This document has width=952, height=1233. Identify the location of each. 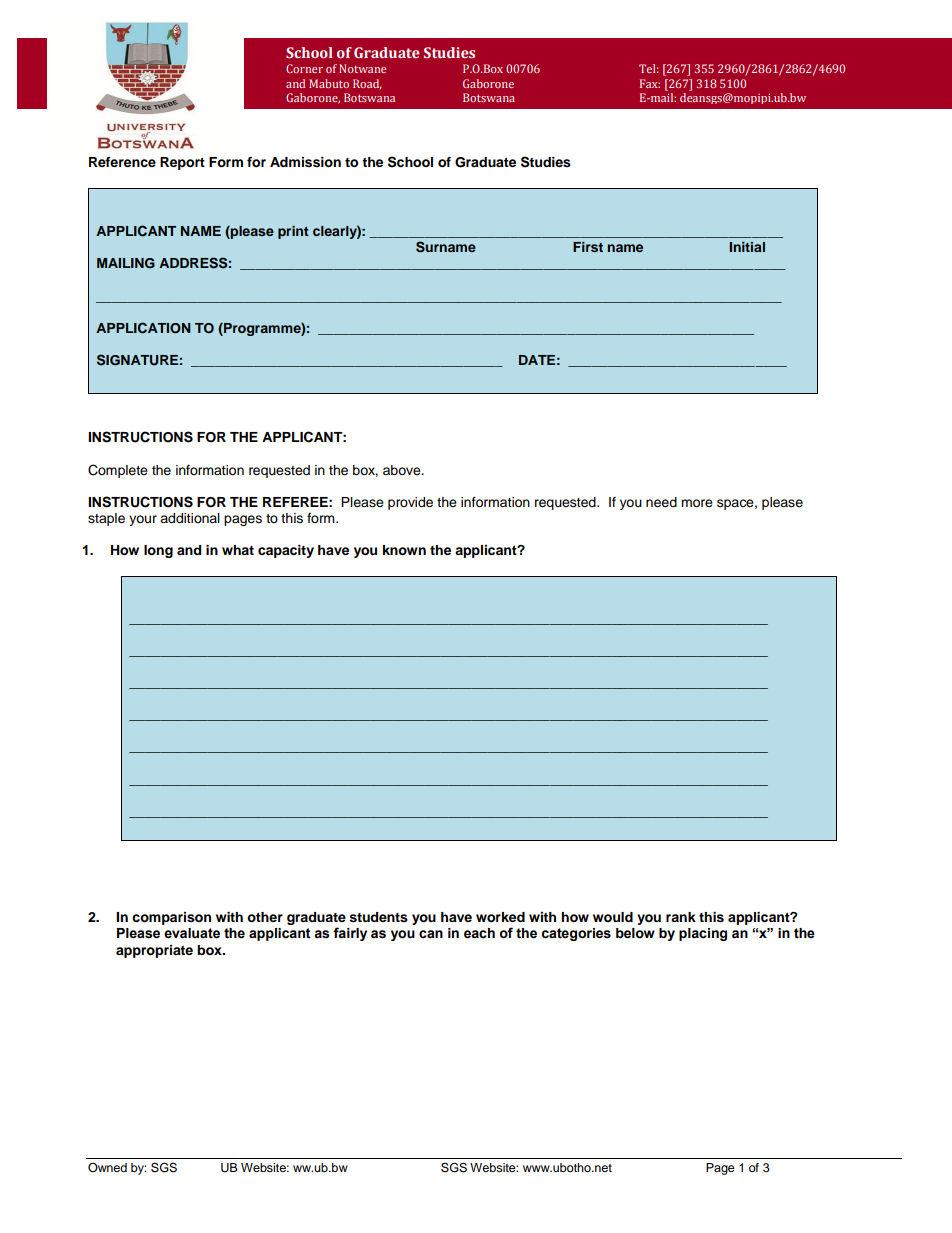
(479, 933).
